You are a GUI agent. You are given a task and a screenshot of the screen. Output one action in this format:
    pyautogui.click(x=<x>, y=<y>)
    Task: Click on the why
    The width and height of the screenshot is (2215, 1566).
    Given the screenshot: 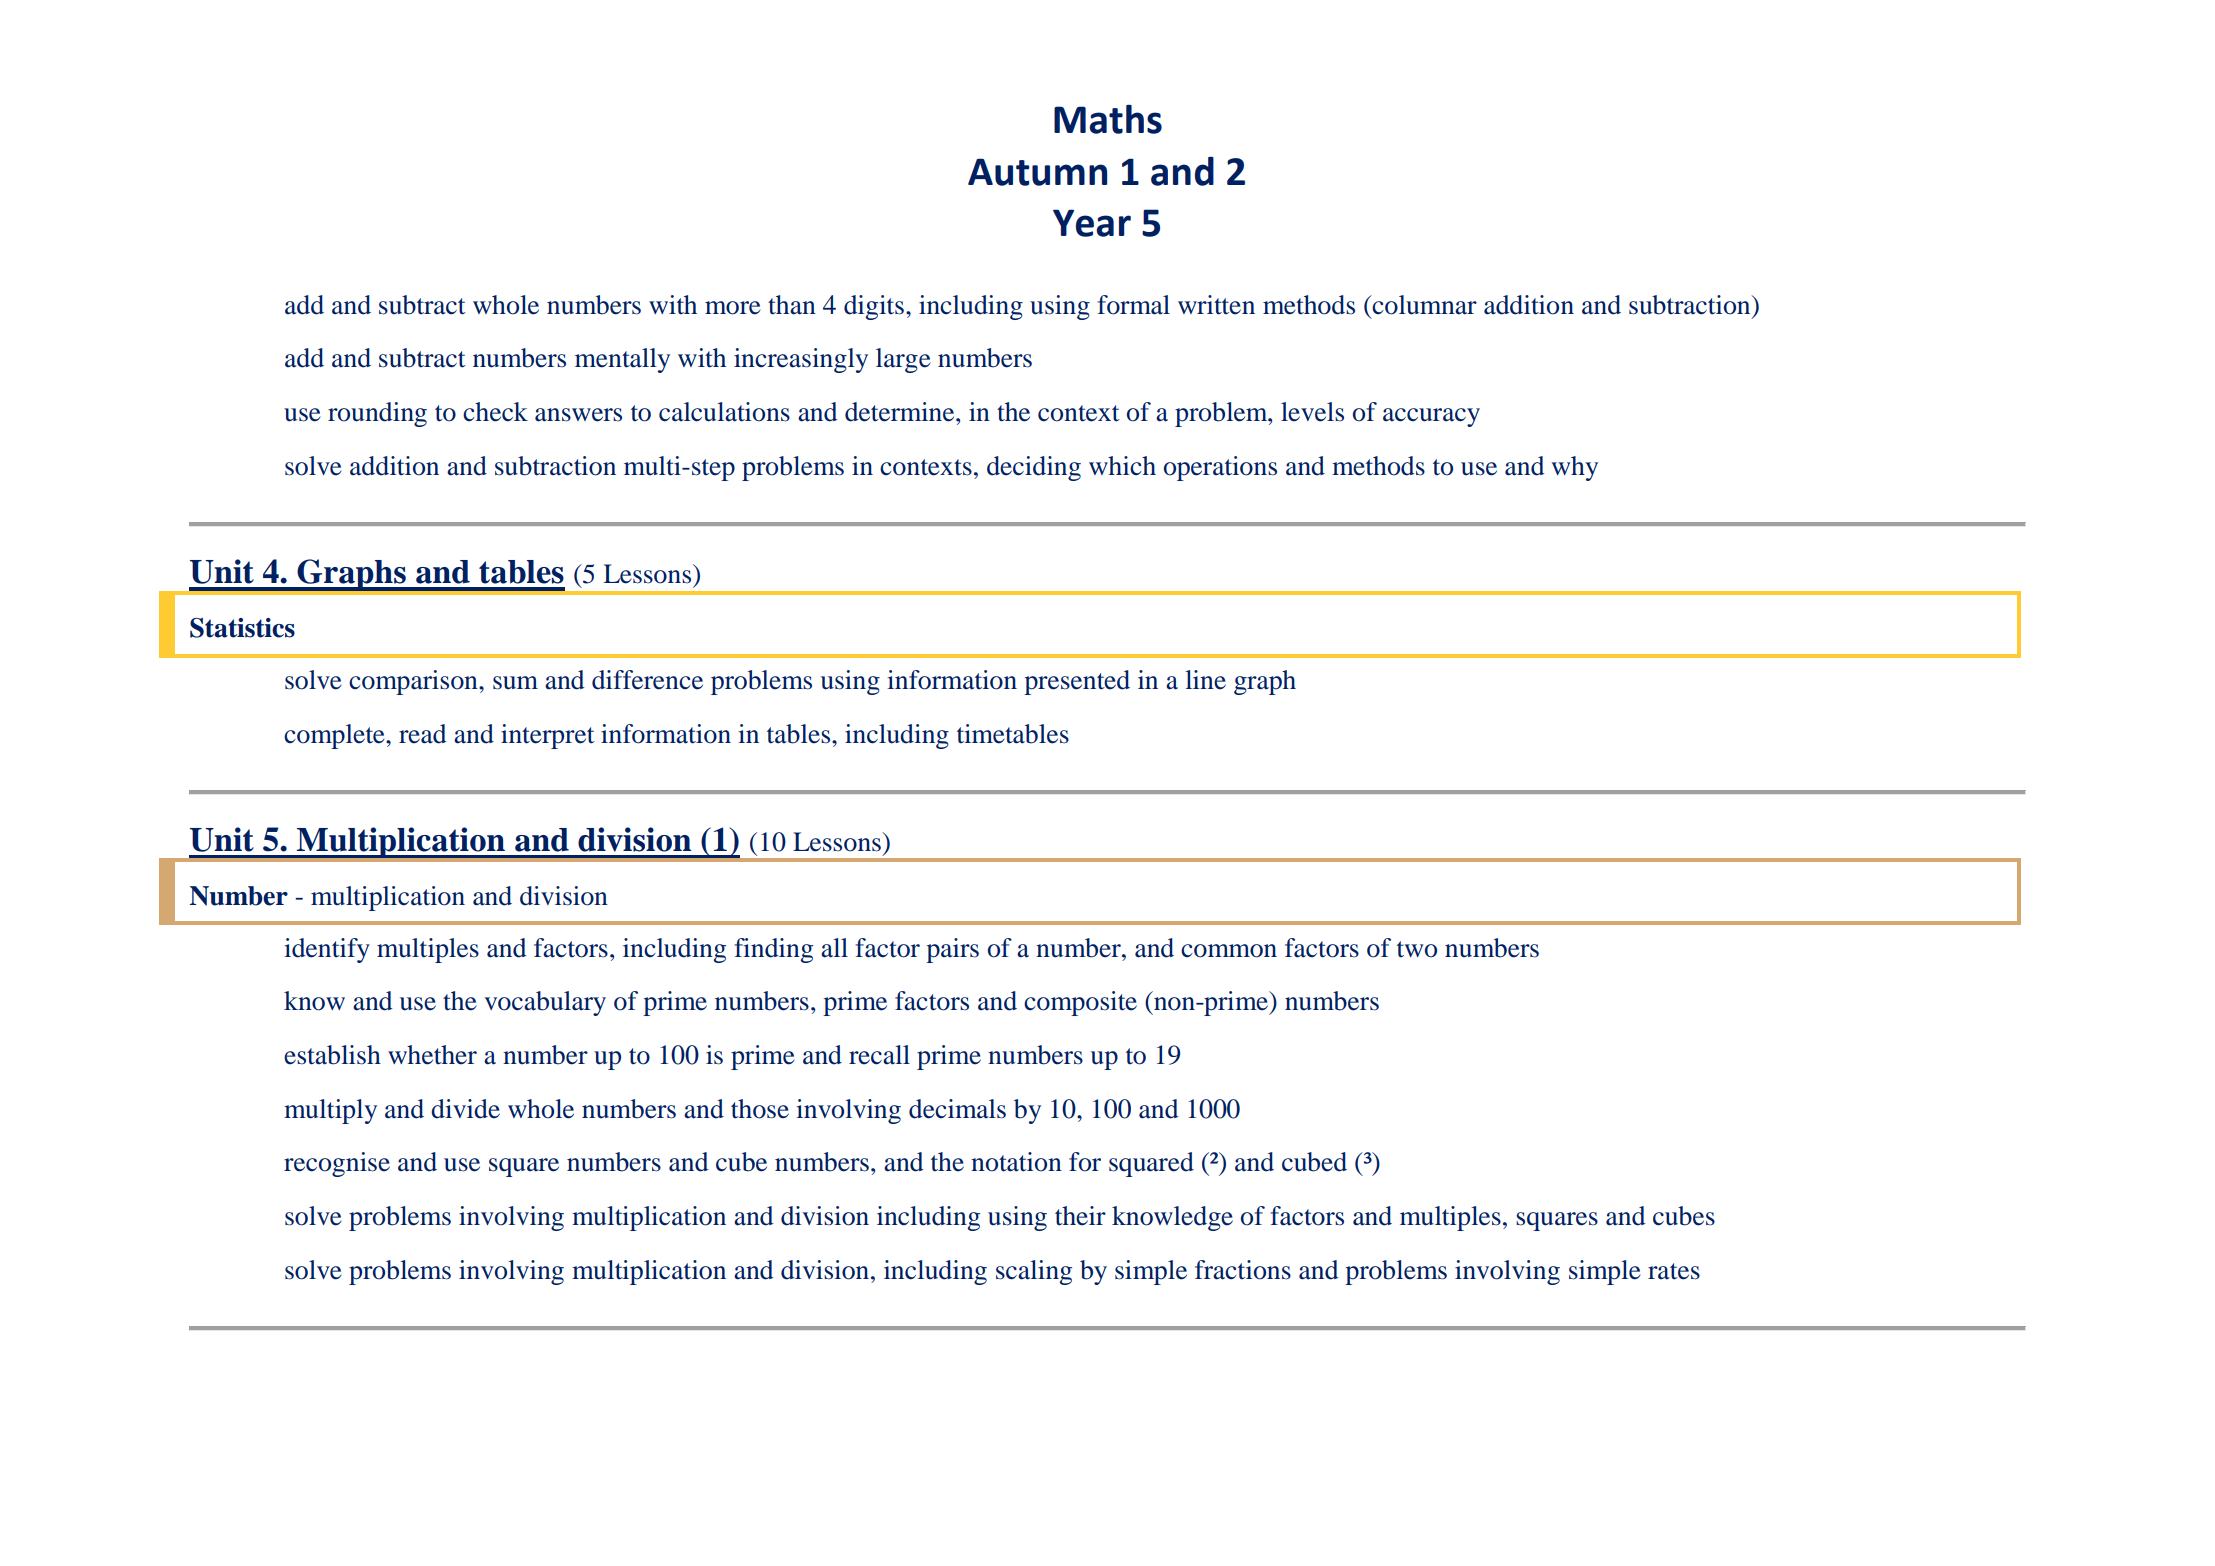 What is the action you would take?
    pyautogui.click(x=1575, y=468)
